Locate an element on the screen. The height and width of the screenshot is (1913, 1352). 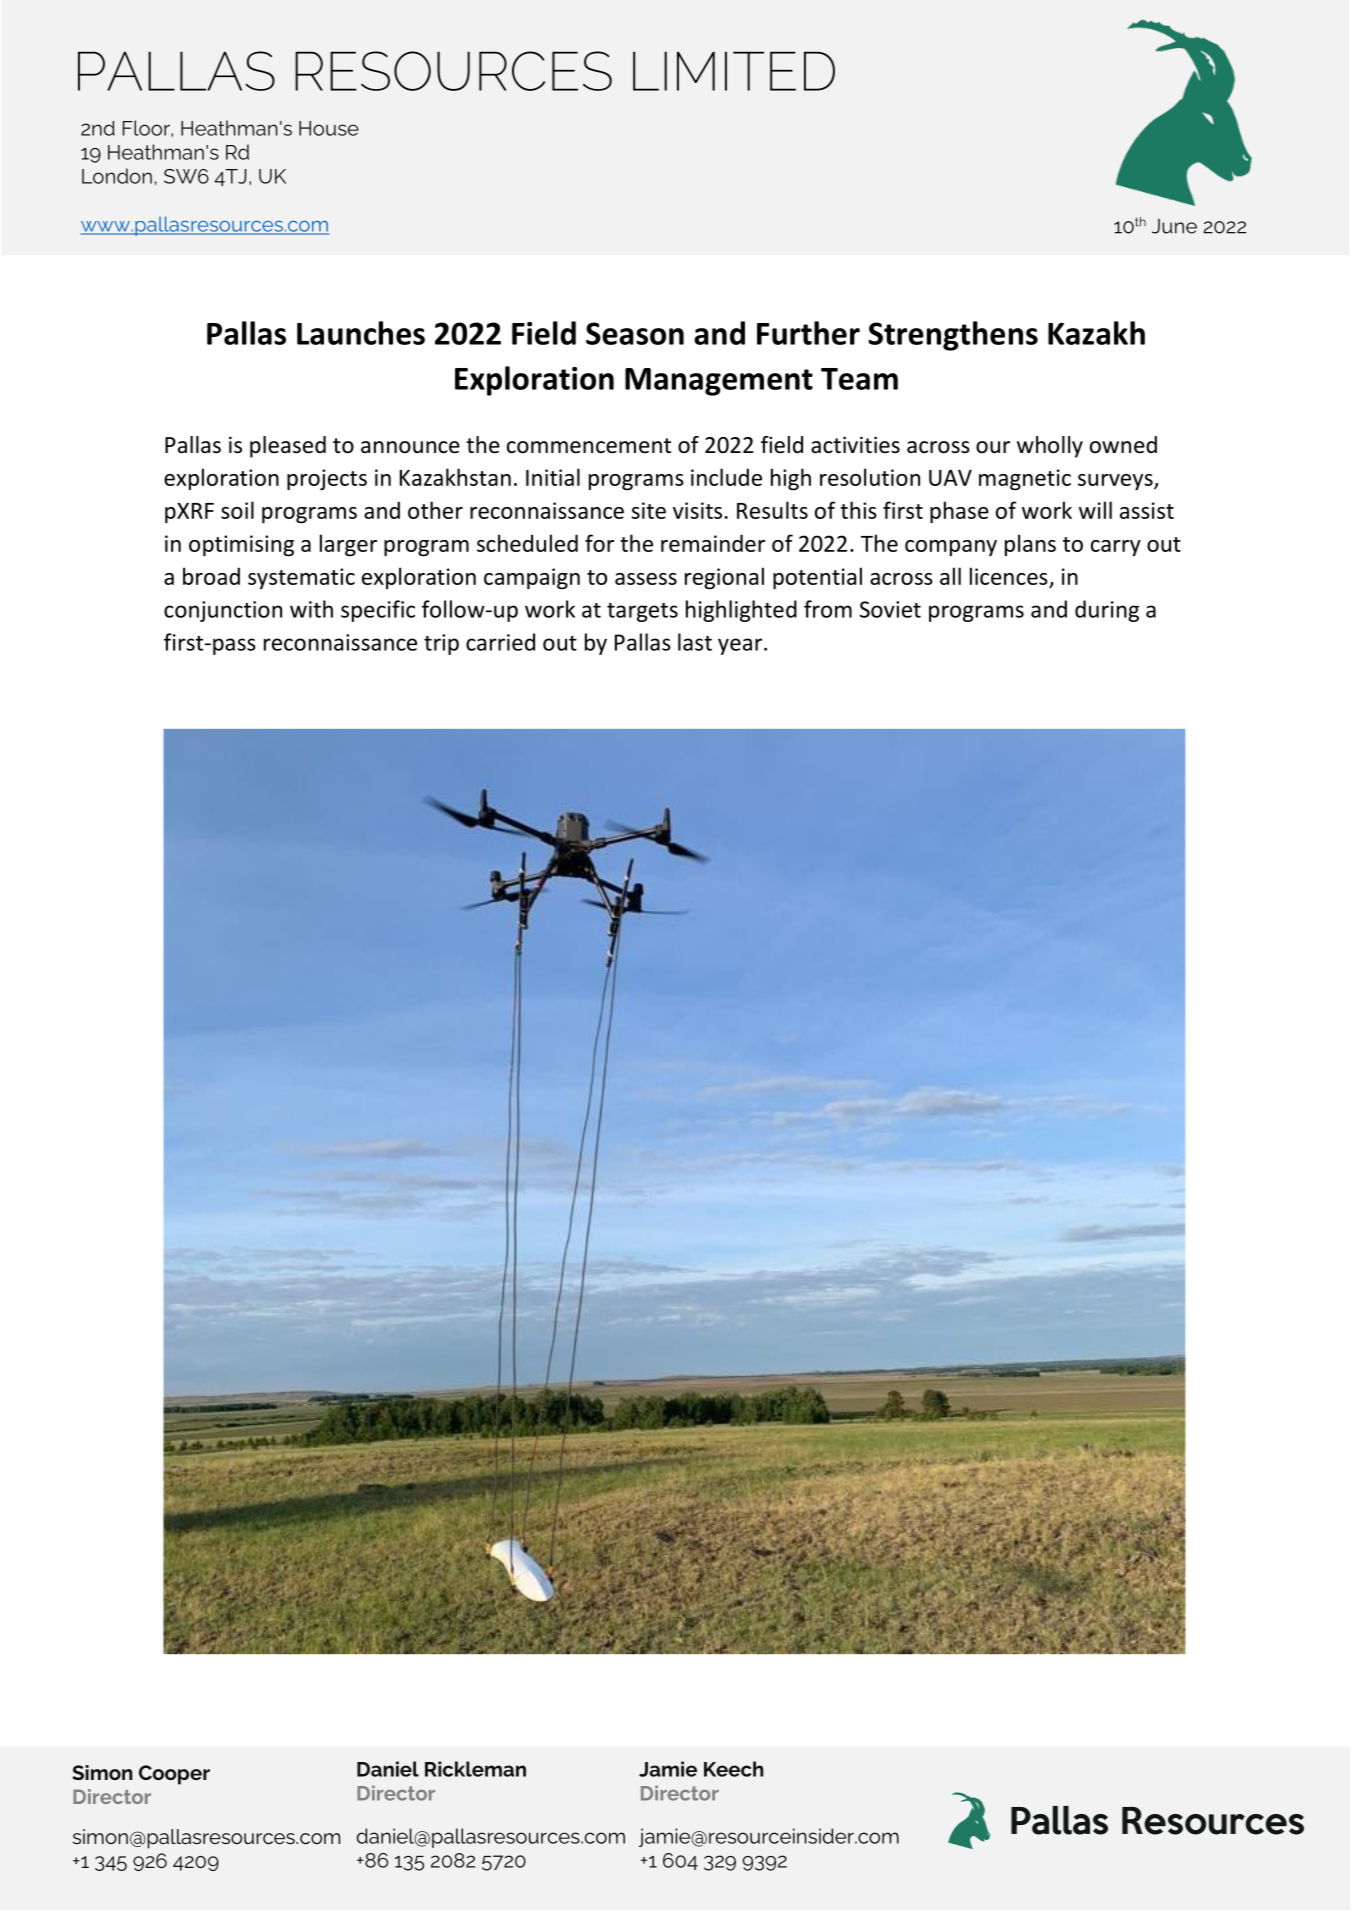
from is located at coordinates (828, 609).
